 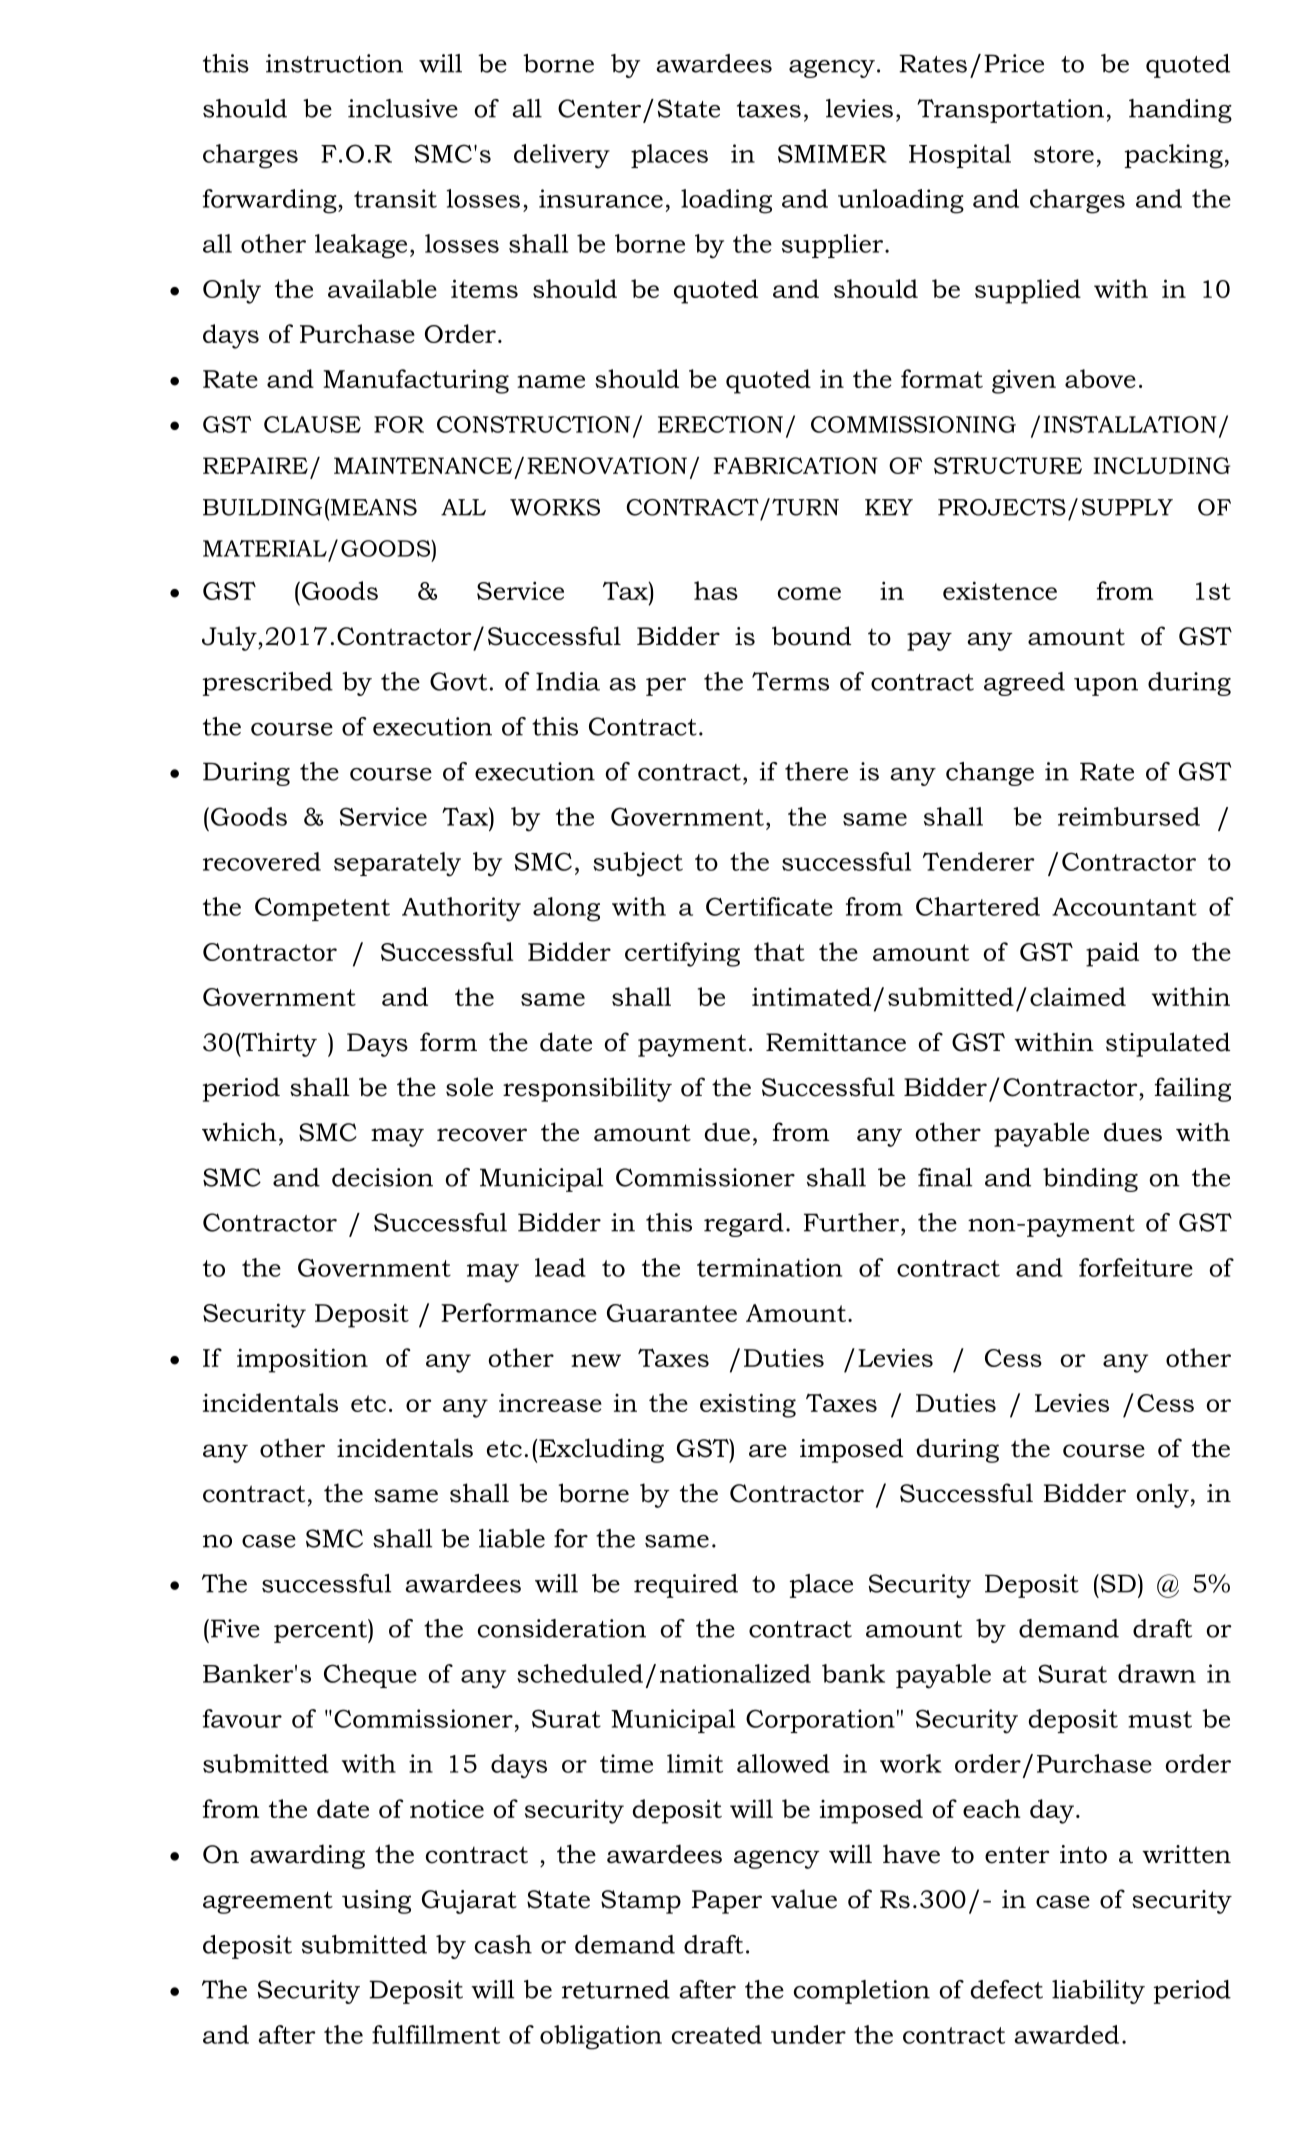 What do you see at coordinates (1157, 1673) in the image?
I see `drawn` at bounding box center [1157, 1673].
